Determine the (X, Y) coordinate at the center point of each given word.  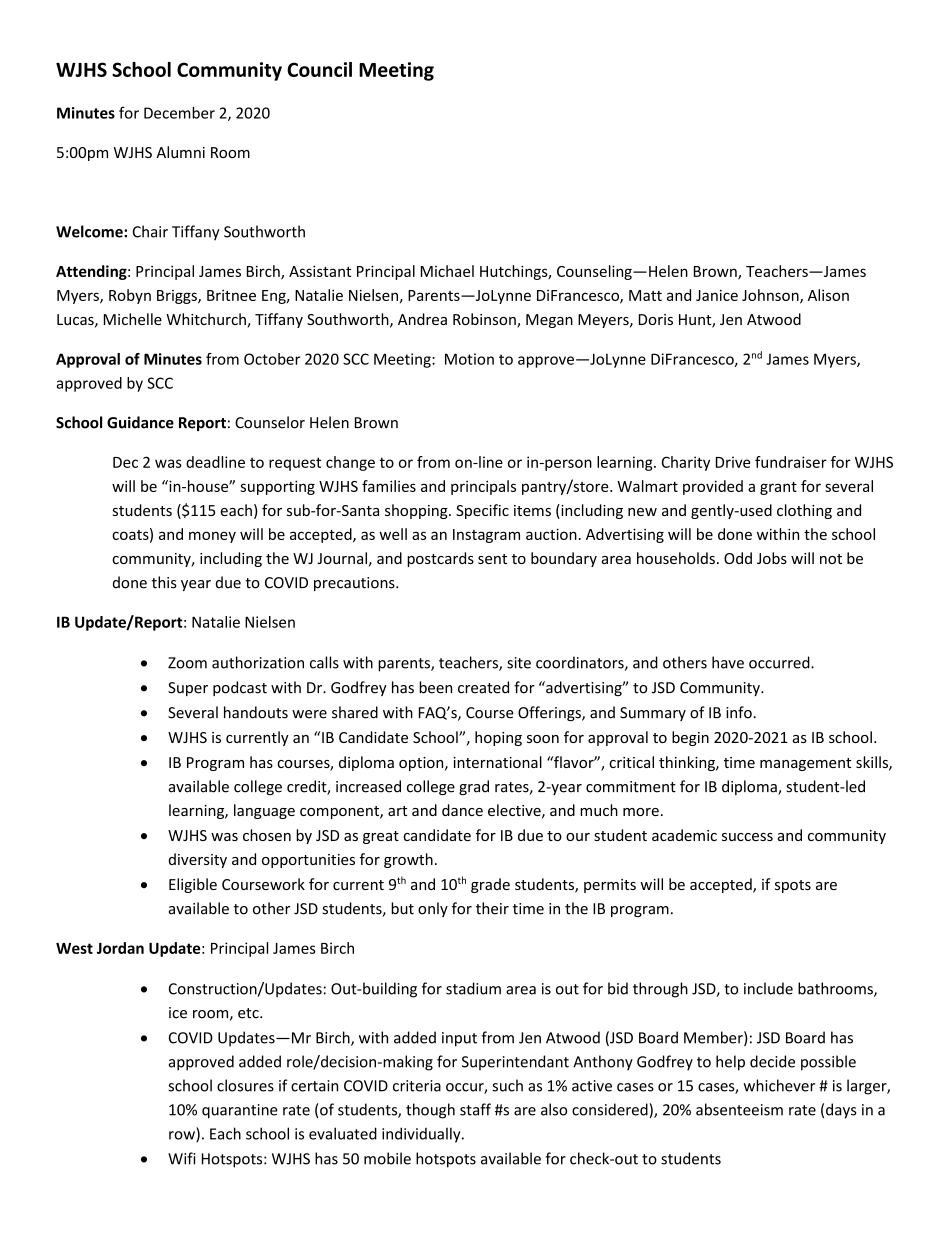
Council (319, 69)
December (179, 113)
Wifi (182, 1158)
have (728, 662)
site (519, 663)
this (164, 582)
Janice (717, 295)
